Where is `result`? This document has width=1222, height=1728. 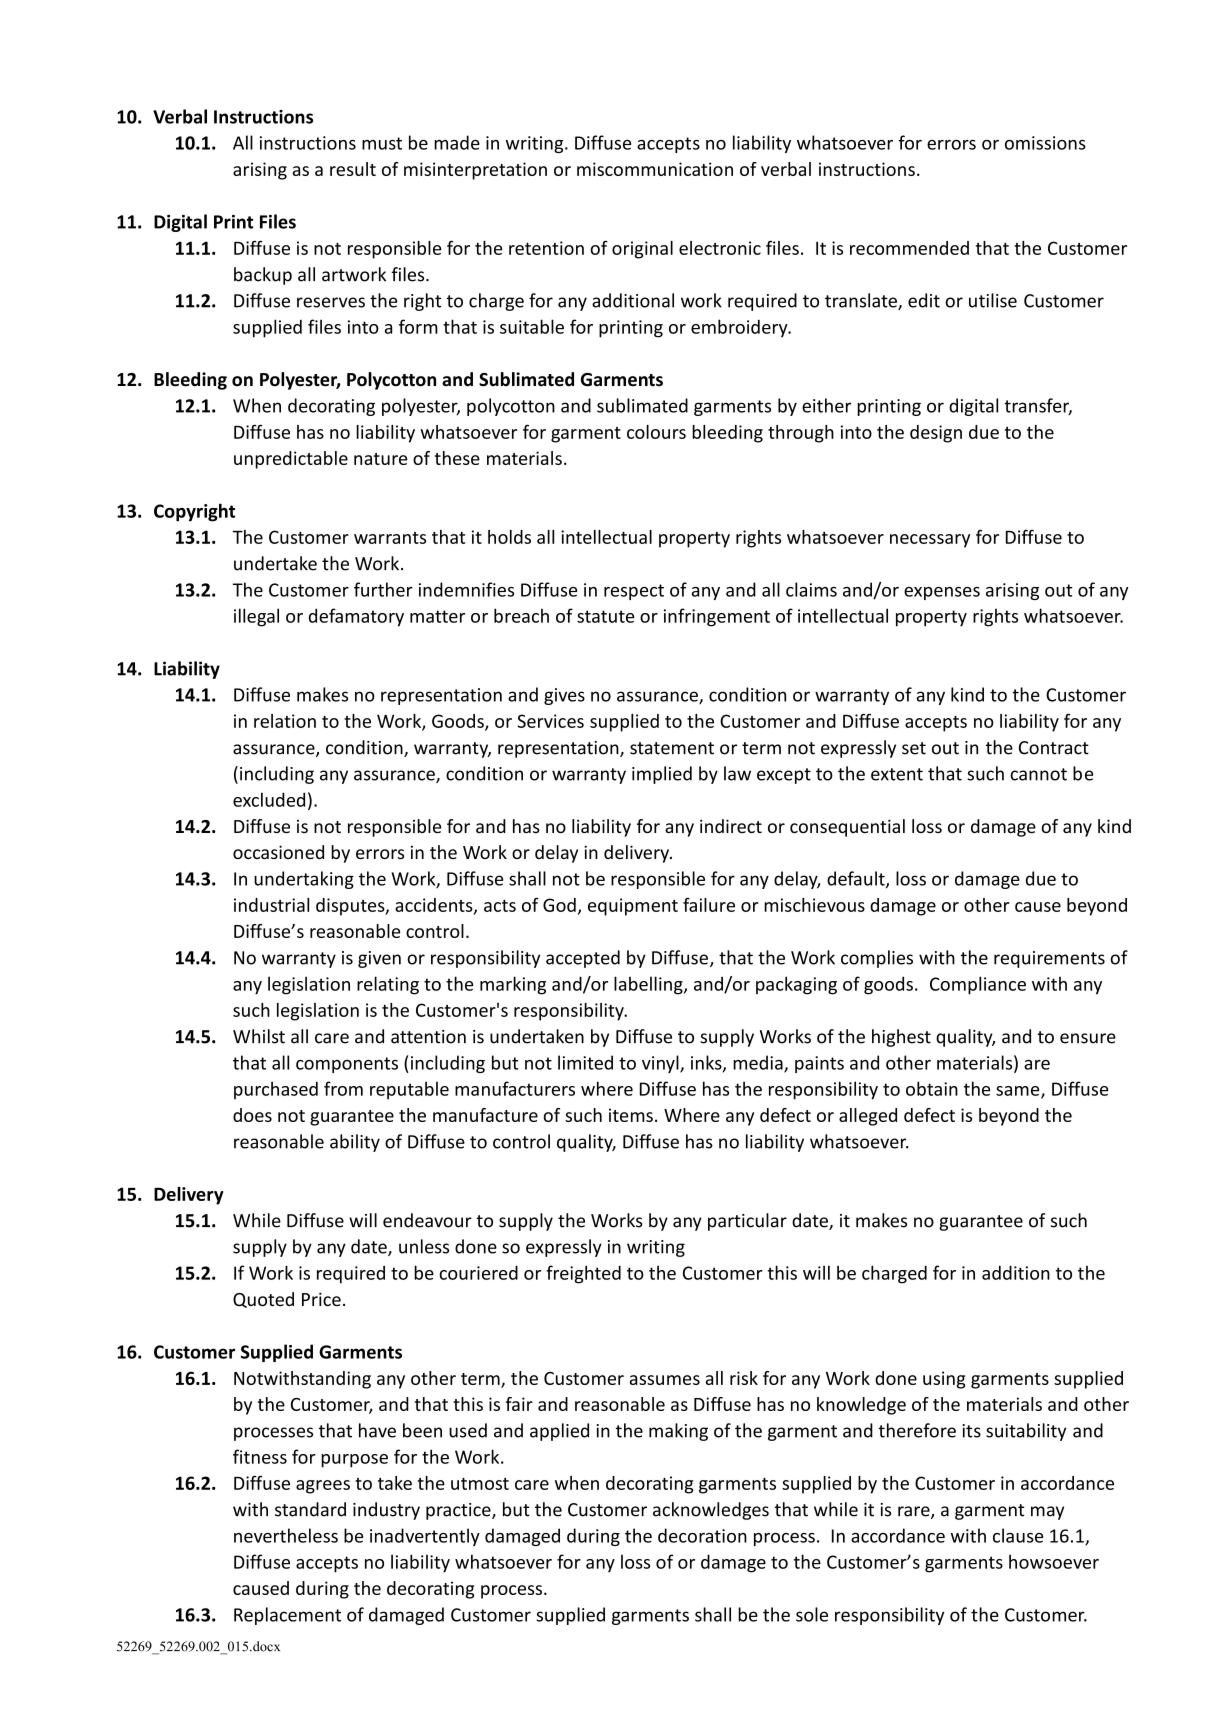
result is located at coordinates (353, 169).
